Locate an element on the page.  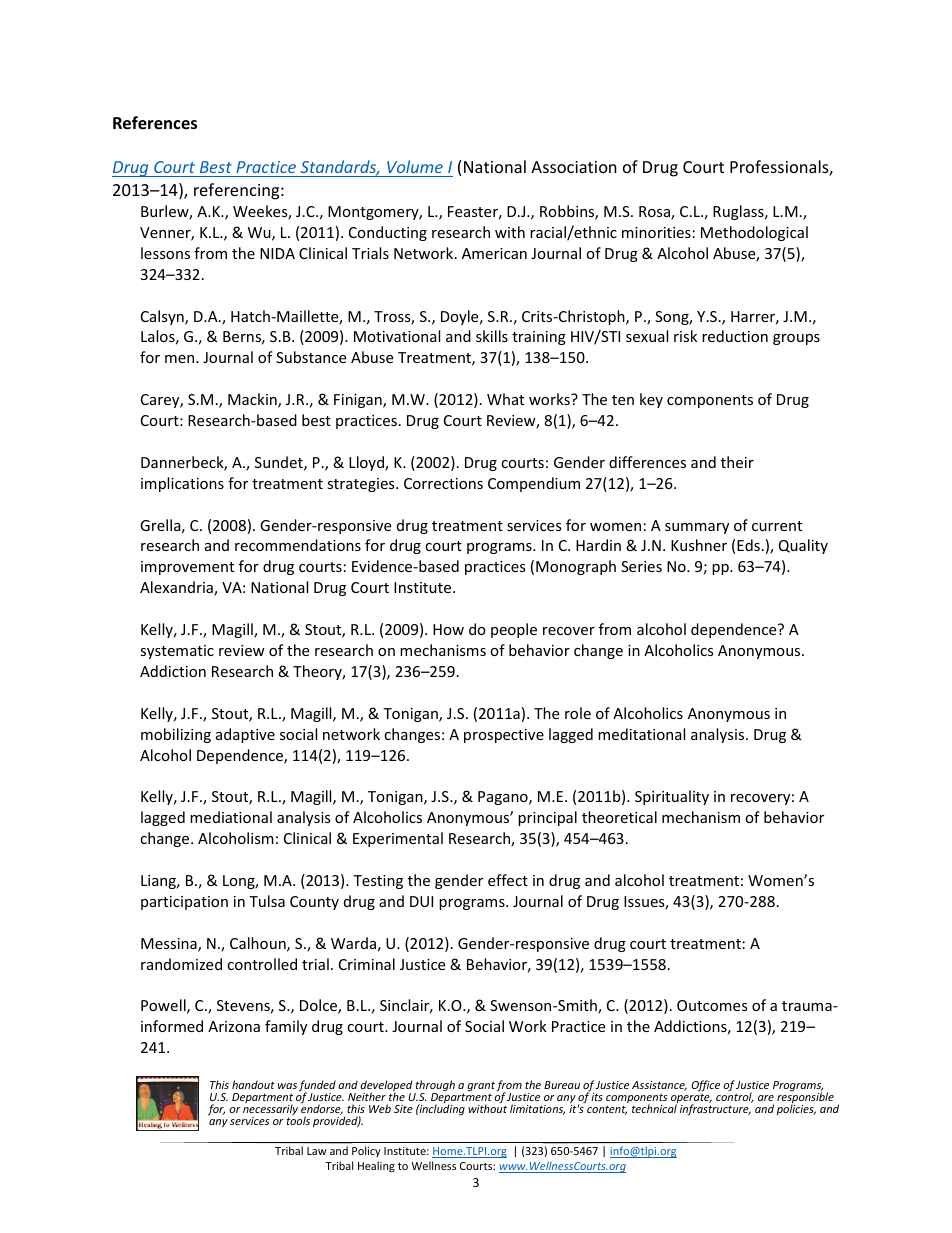
Office is located at coordinates (705, 1087).
